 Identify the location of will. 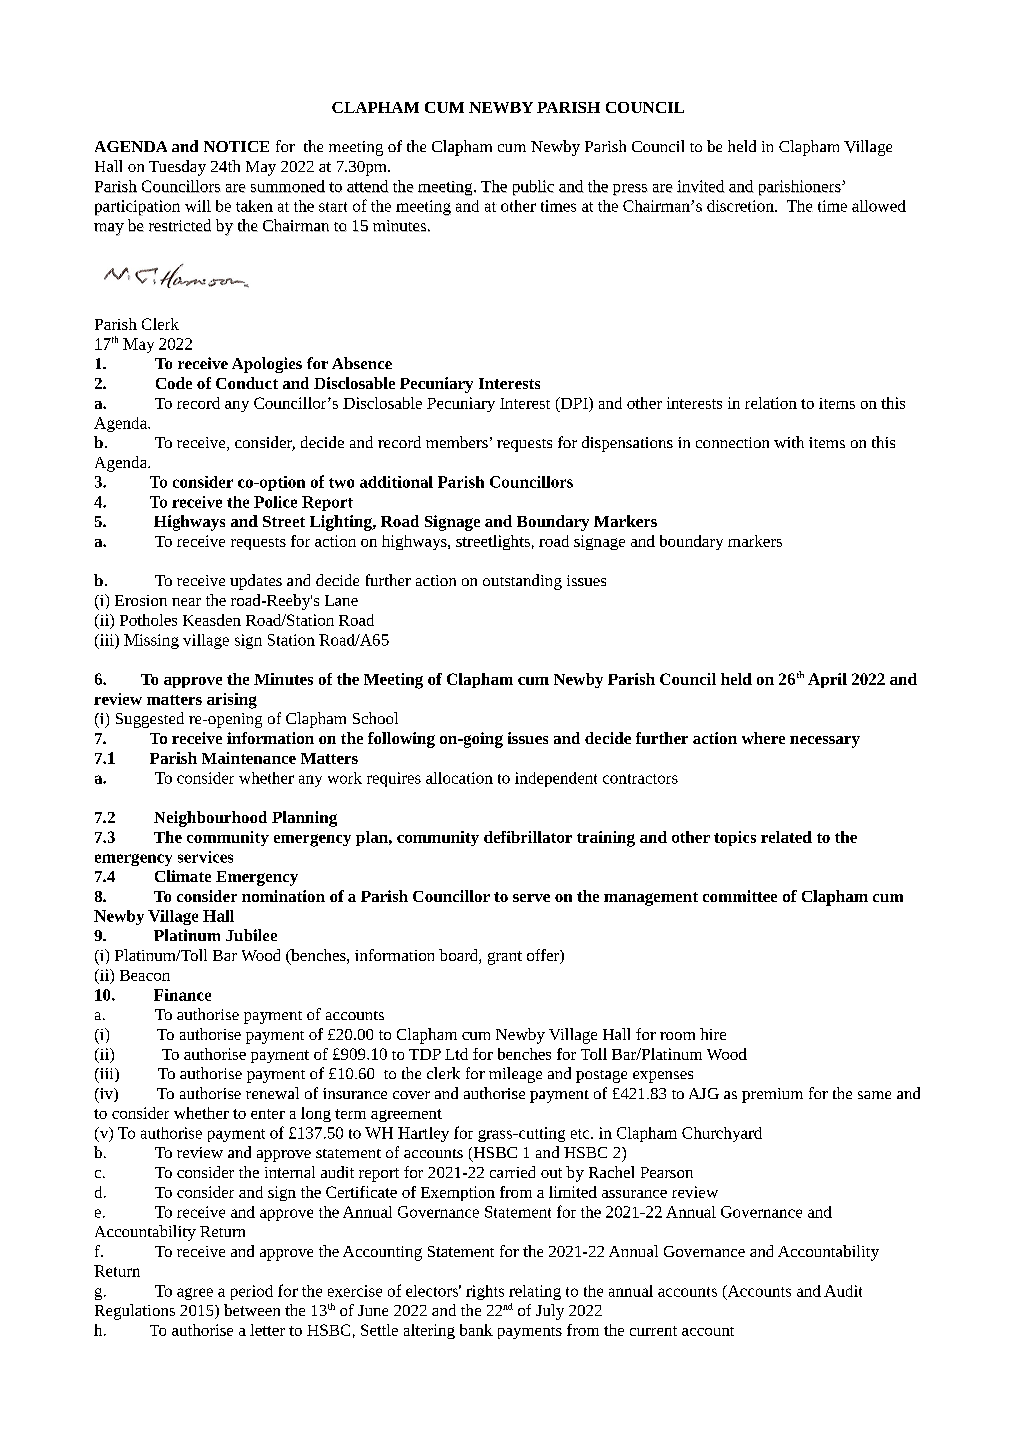
(198, 206).
